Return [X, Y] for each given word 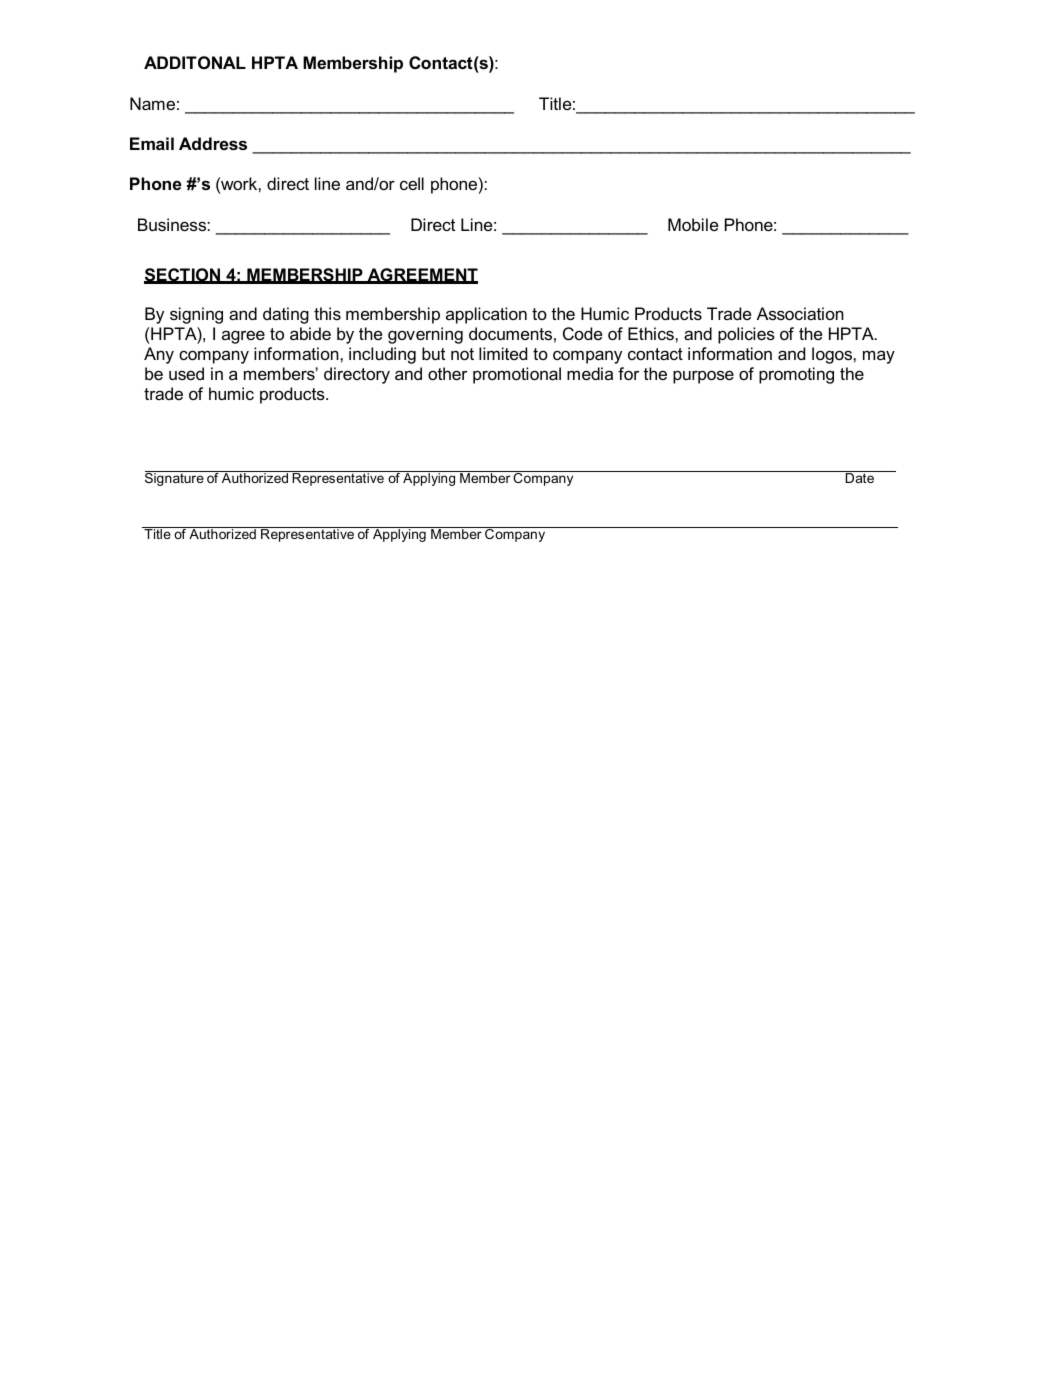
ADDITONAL [195, 62]
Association [800, 313]
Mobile [693, 224]
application [486, 315]
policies [746, 335]
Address [213, 143]
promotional [517, 375]
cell [412, 183]
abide [310, 333]
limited [503, 353]
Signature [175, 478]
